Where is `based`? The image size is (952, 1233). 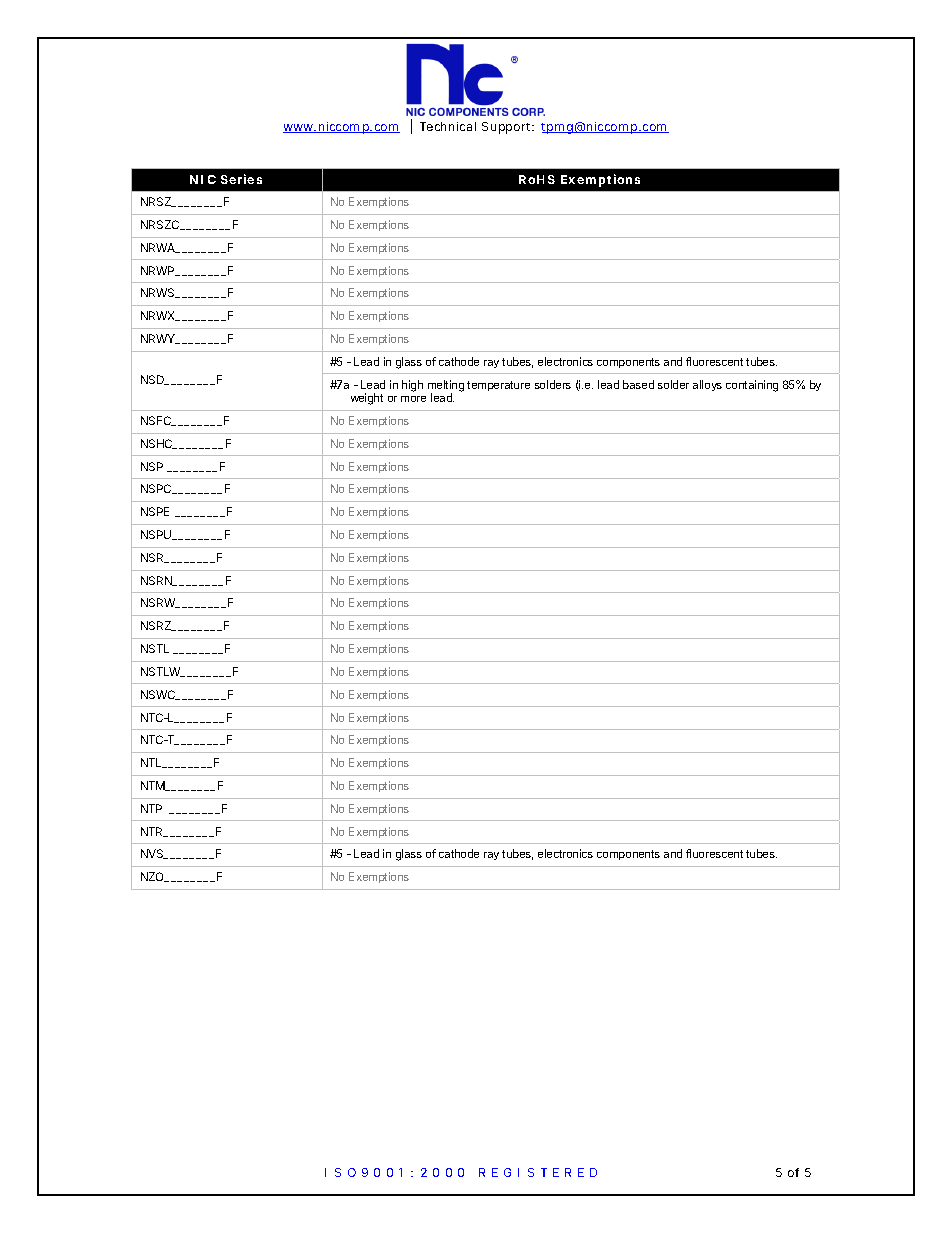
based is located at coordinates (638, 384).
